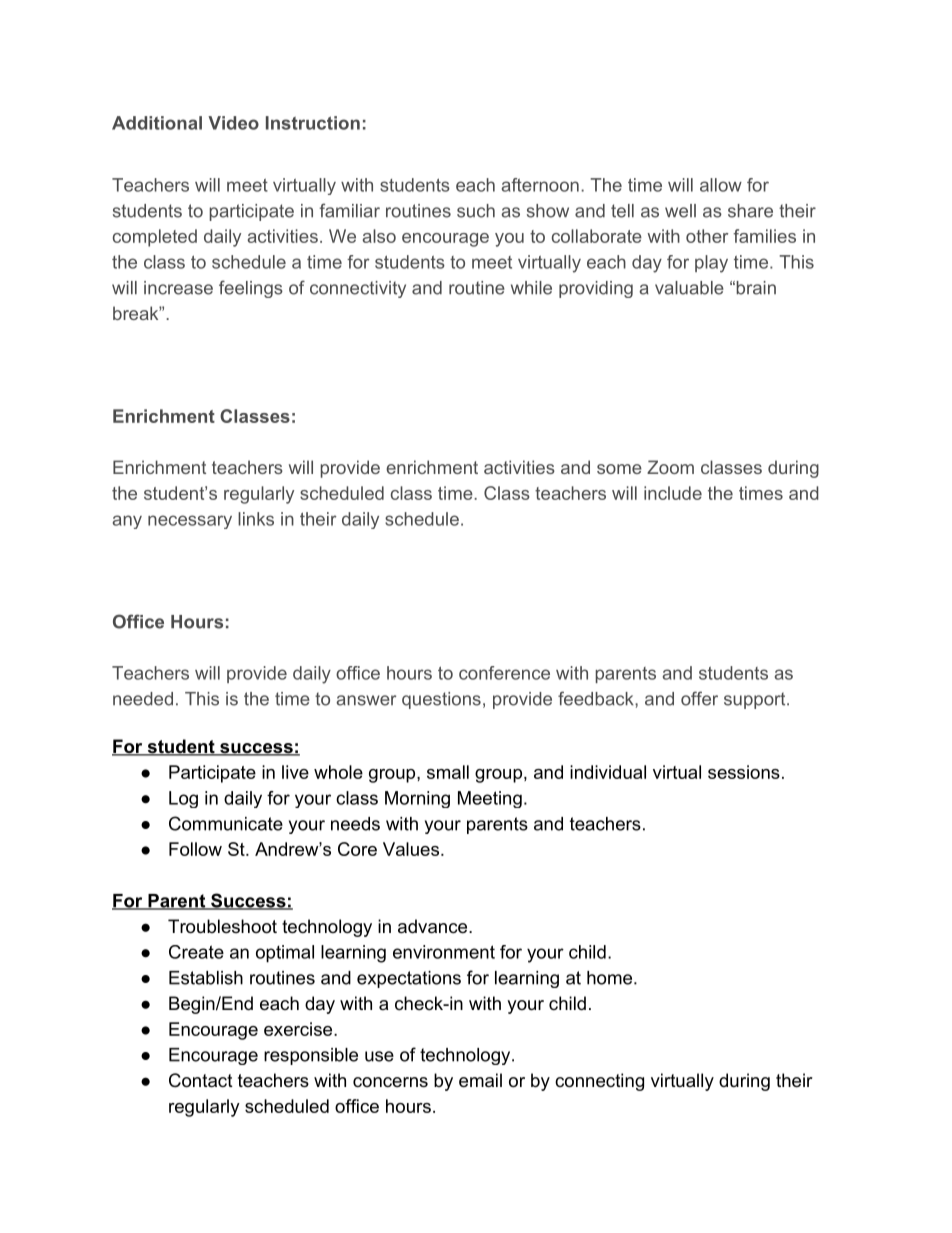 The height and width of the screenshot is (1233, 952). I want to click on needed, so click(143, 699).
